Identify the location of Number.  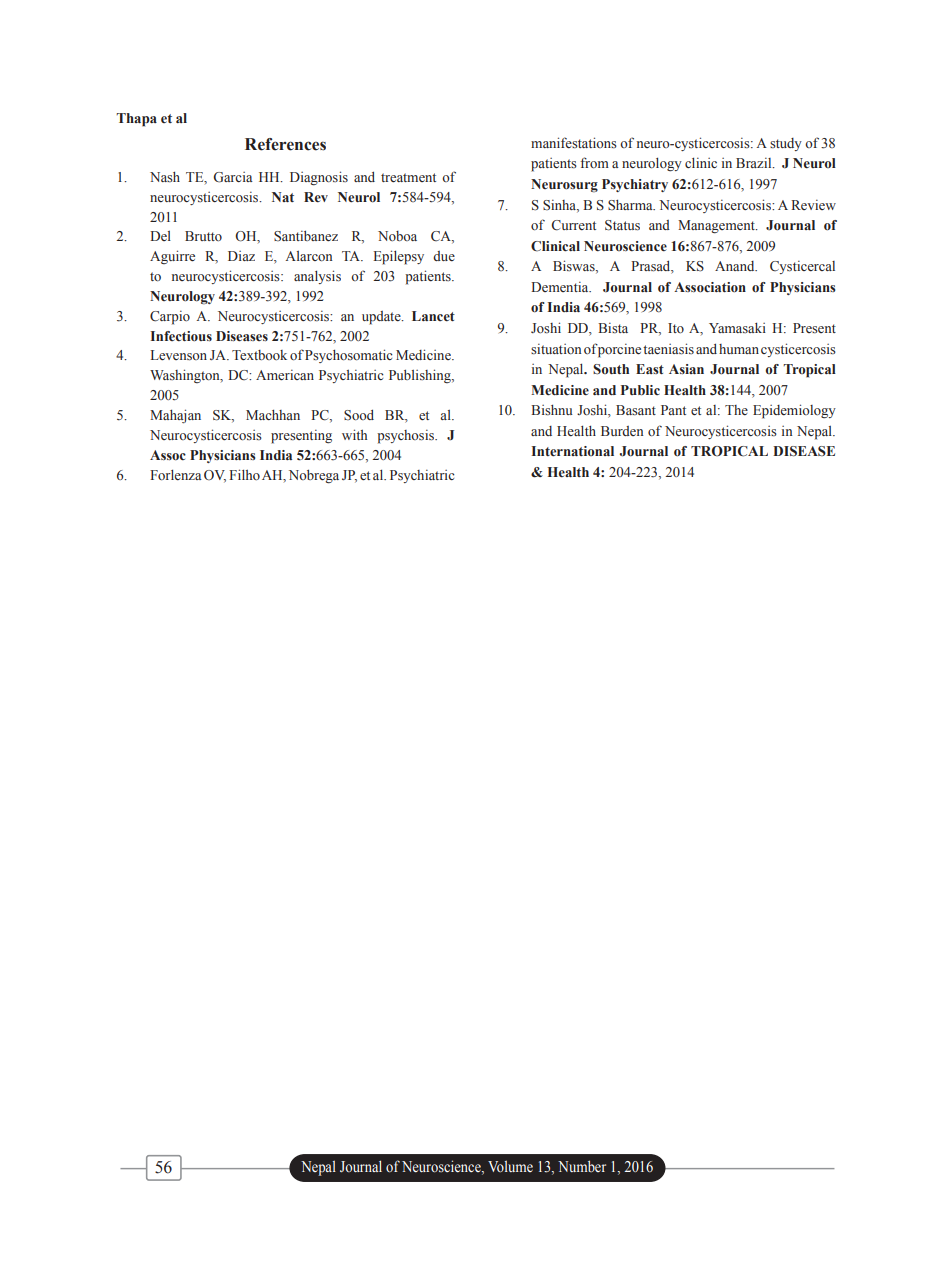
(582, 1166).
